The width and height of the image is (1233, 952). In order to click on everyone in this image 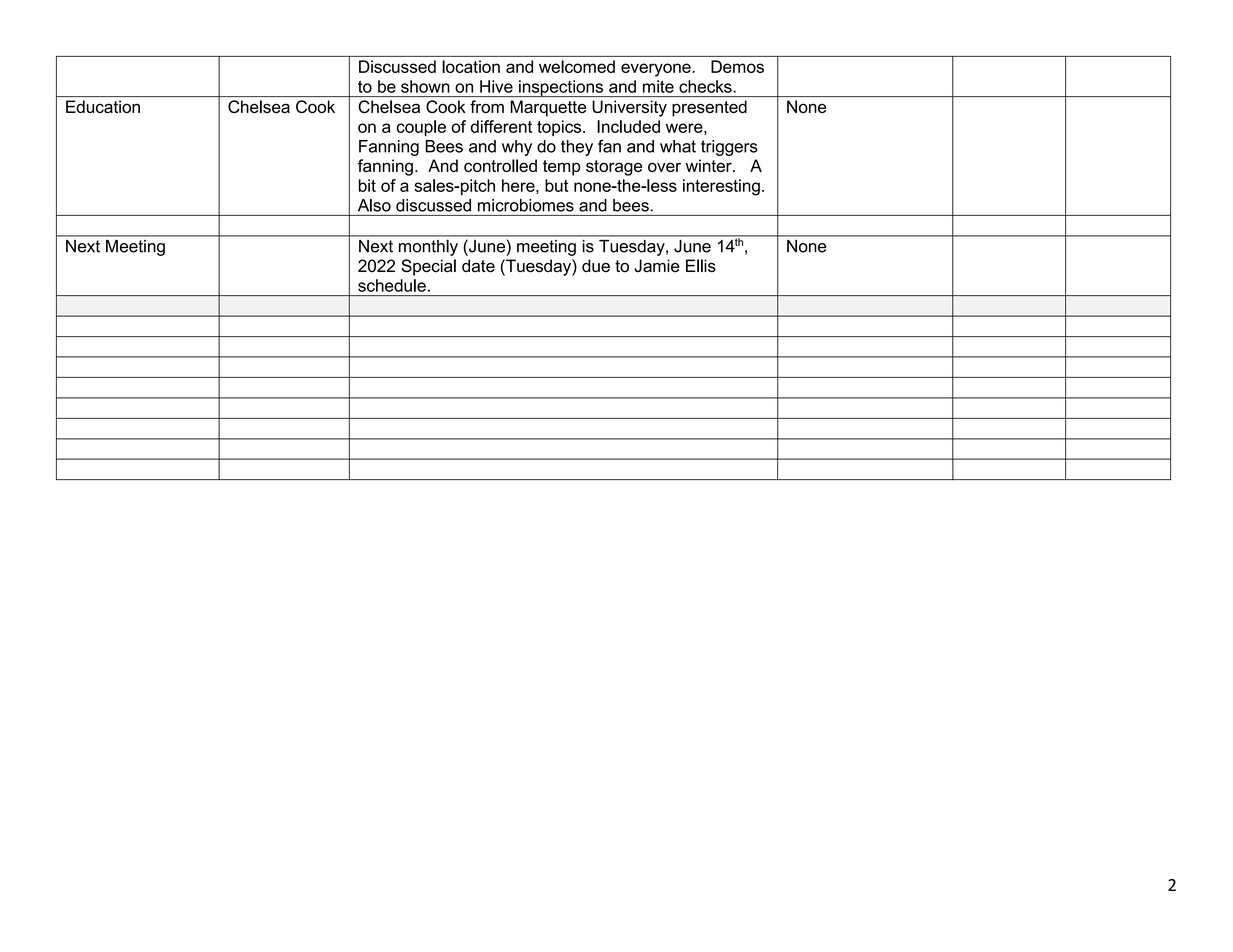, I will do `click(657, 70)`.
